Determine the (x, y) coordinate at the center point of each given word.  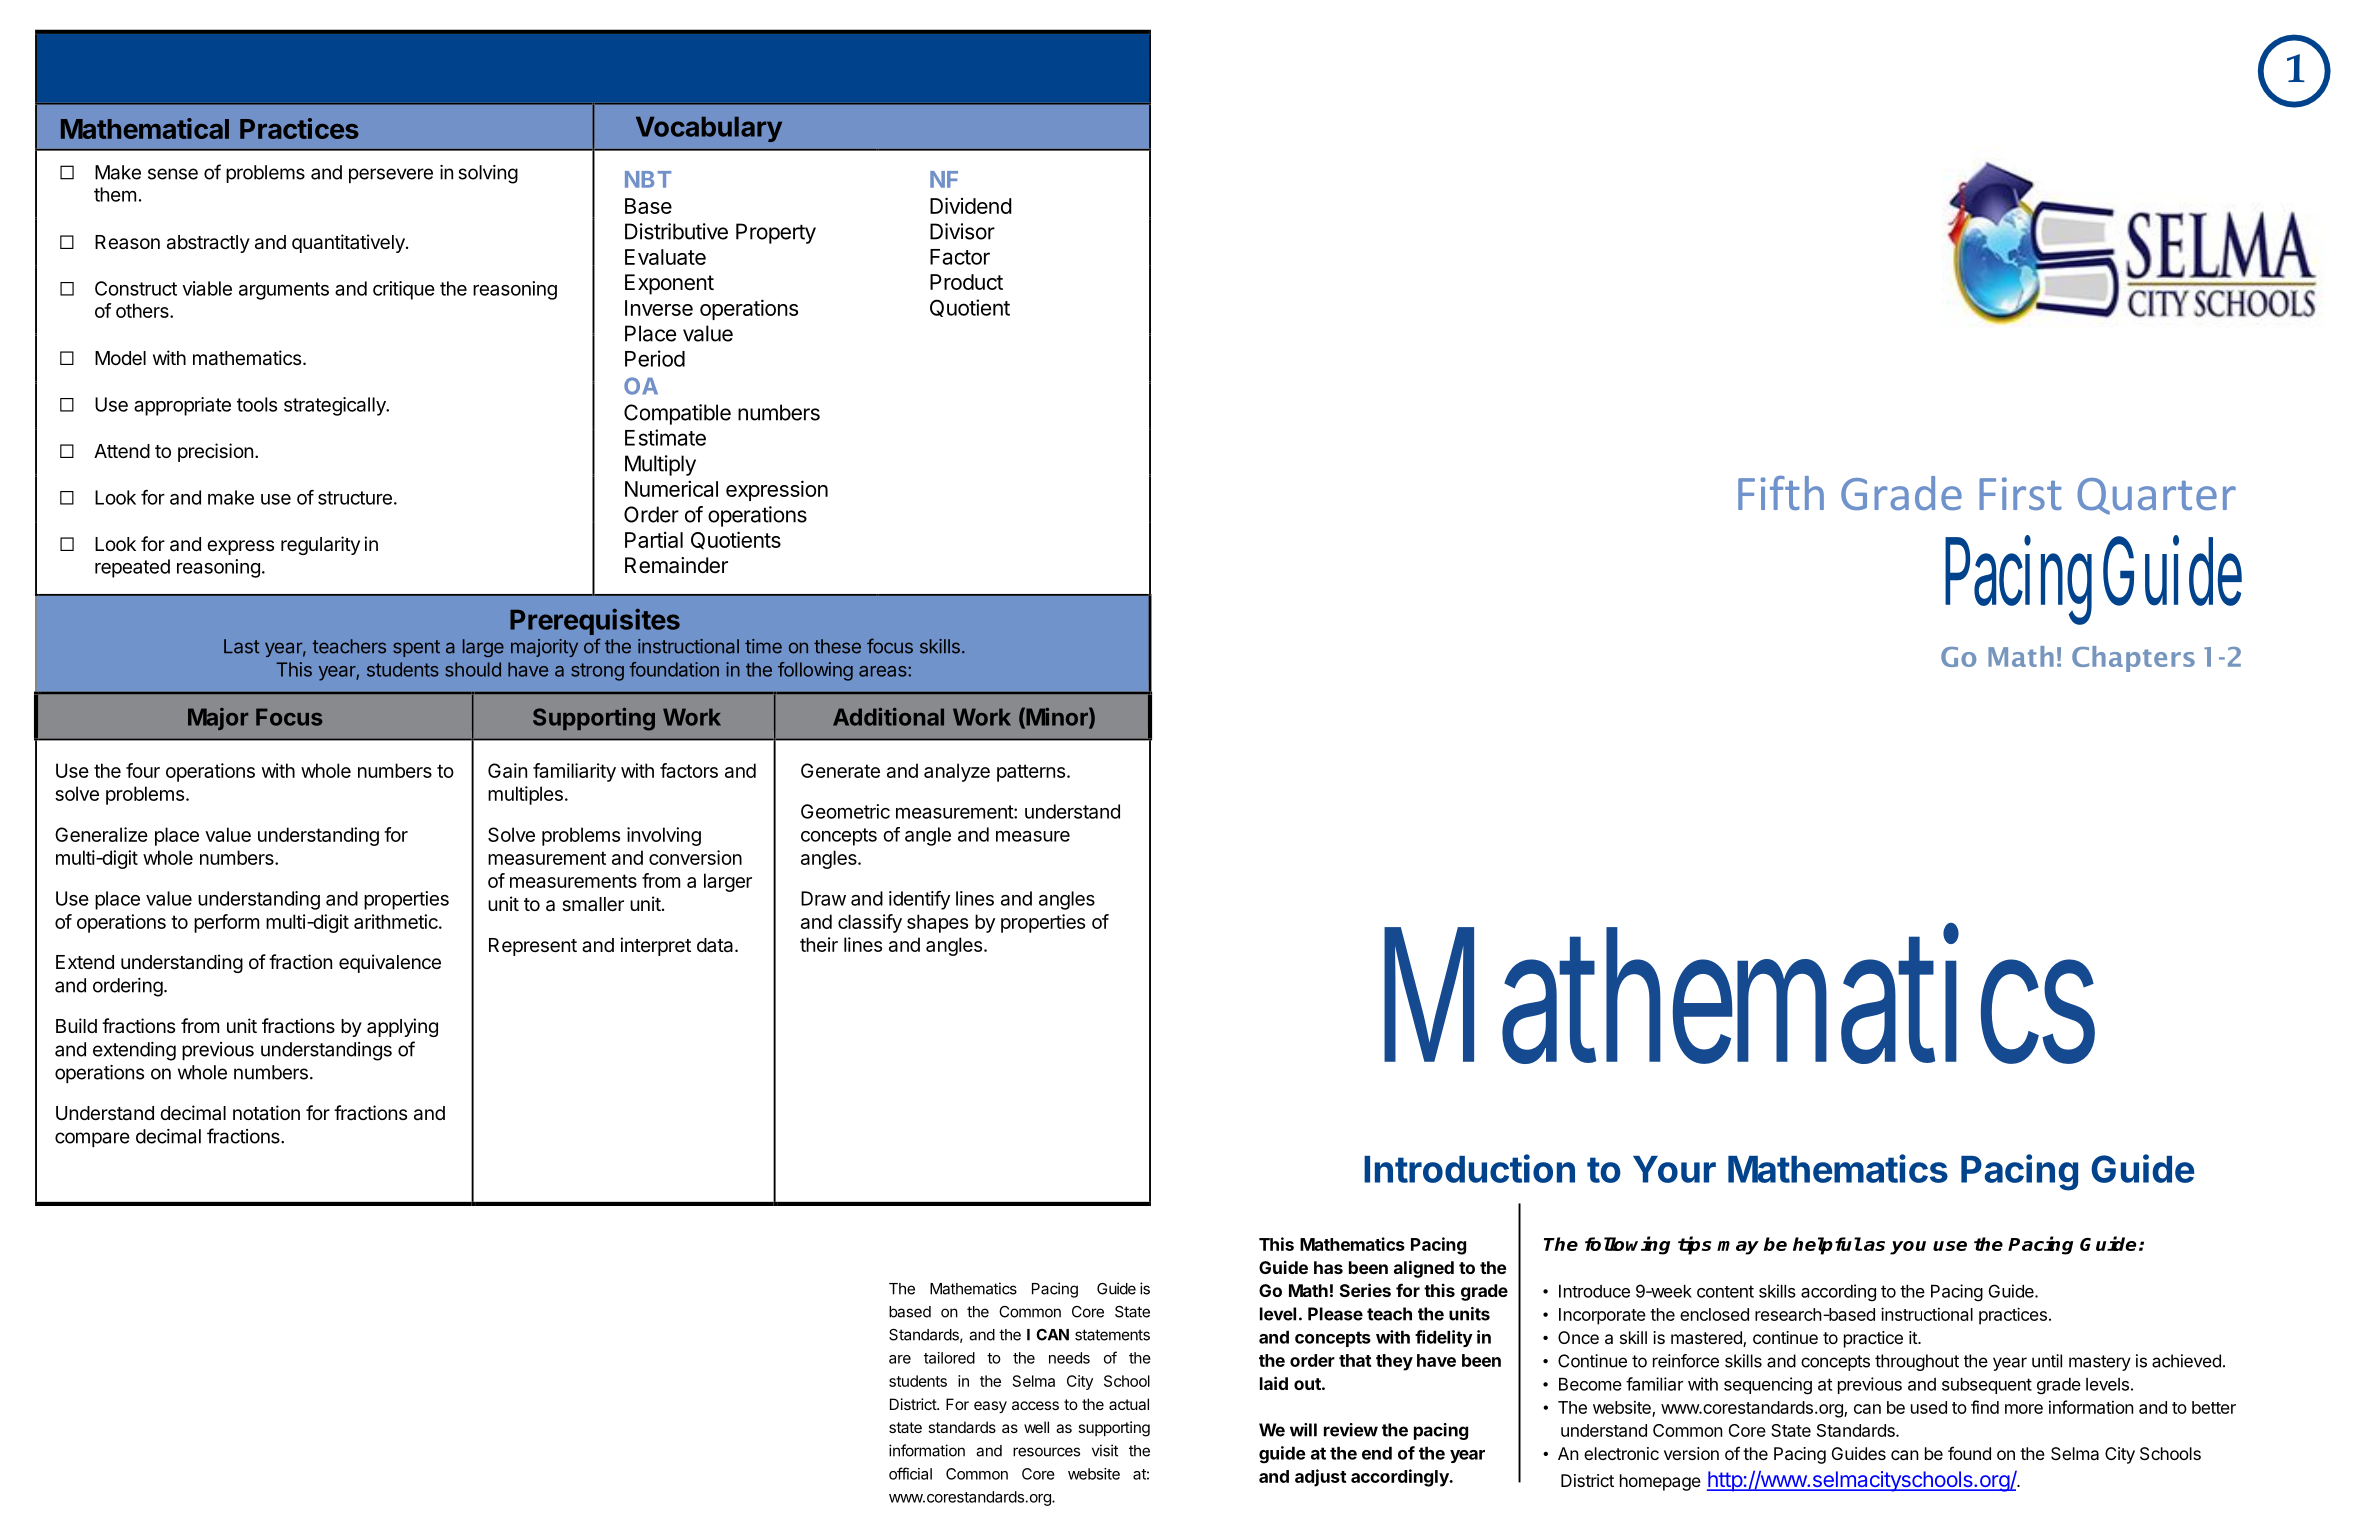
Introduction (1469, 1168)
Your (1674, 1169)
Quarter (2156, 496)
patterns (1031, 773)
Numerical (671, 489)
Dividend (971, 205)
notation (266, 1113)
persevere (391, 175)
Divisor (962, 231)
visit (1105, 1450)
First (2020, 493)
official (910, 1473)
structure (355, 498)
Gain (507, 770)
